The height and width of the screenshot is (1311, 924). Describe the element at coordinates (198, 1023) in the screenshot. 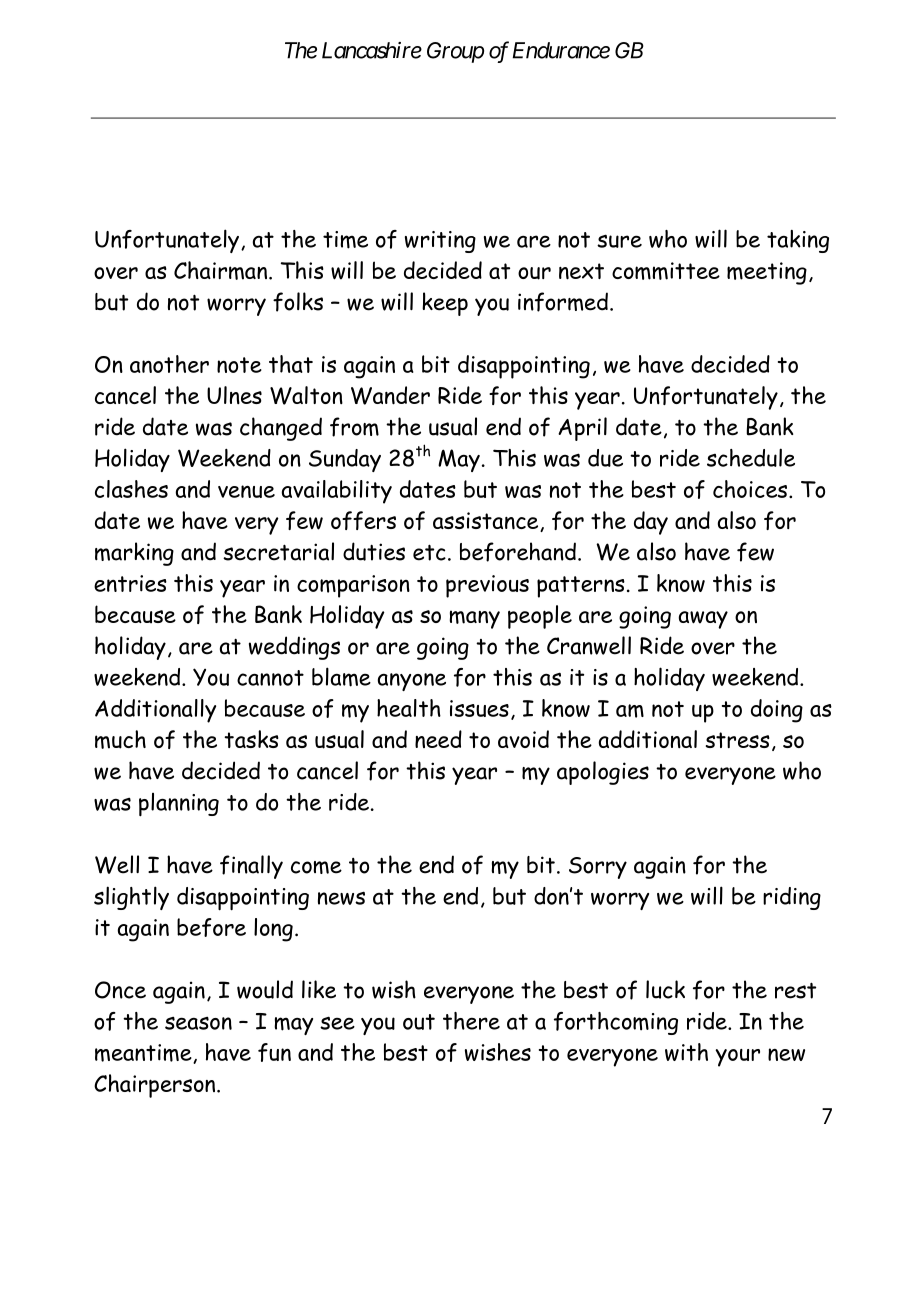

I see `season` at that location.
